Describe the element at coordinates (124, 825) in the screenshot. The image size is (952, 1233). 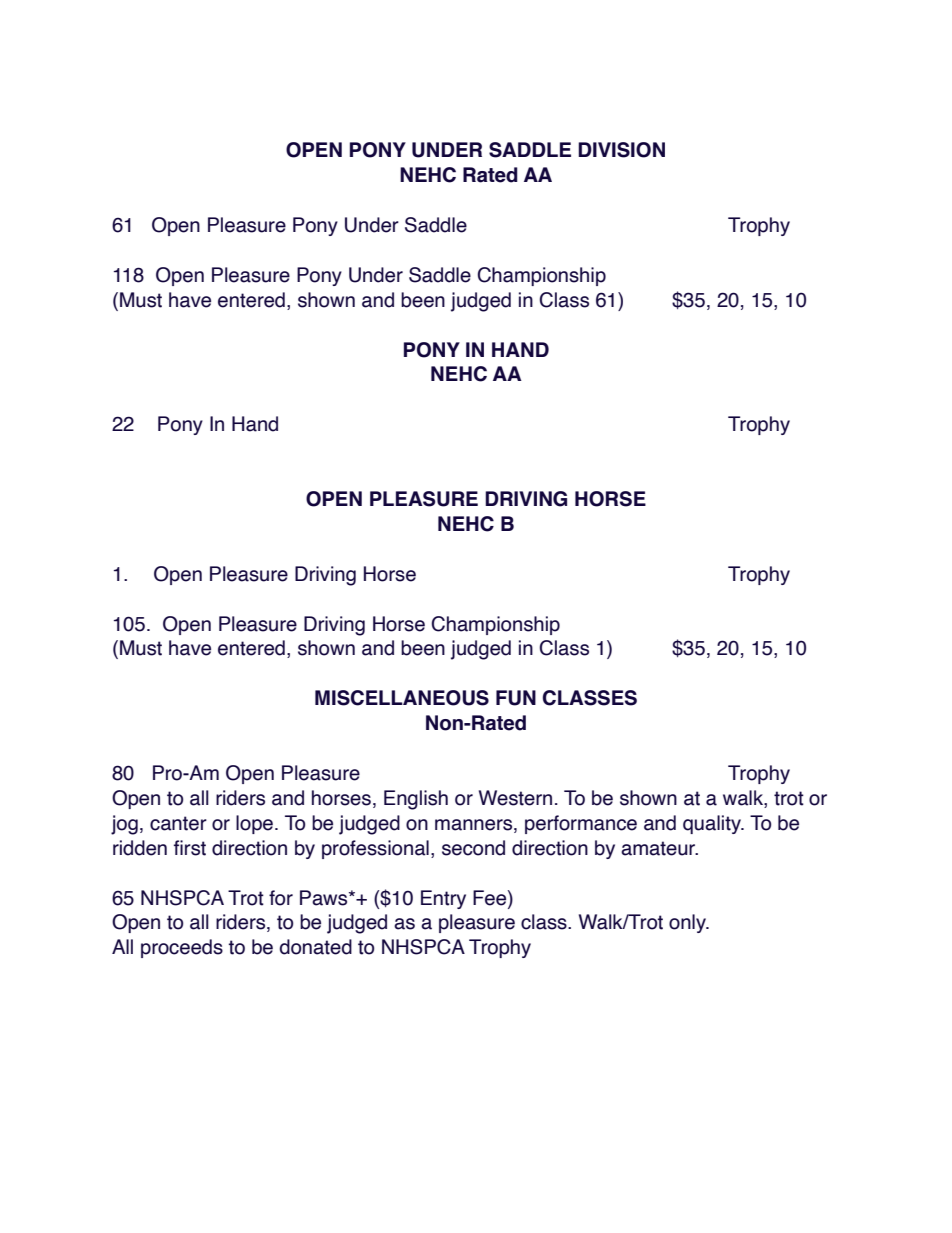
I see `jog` at that location.
